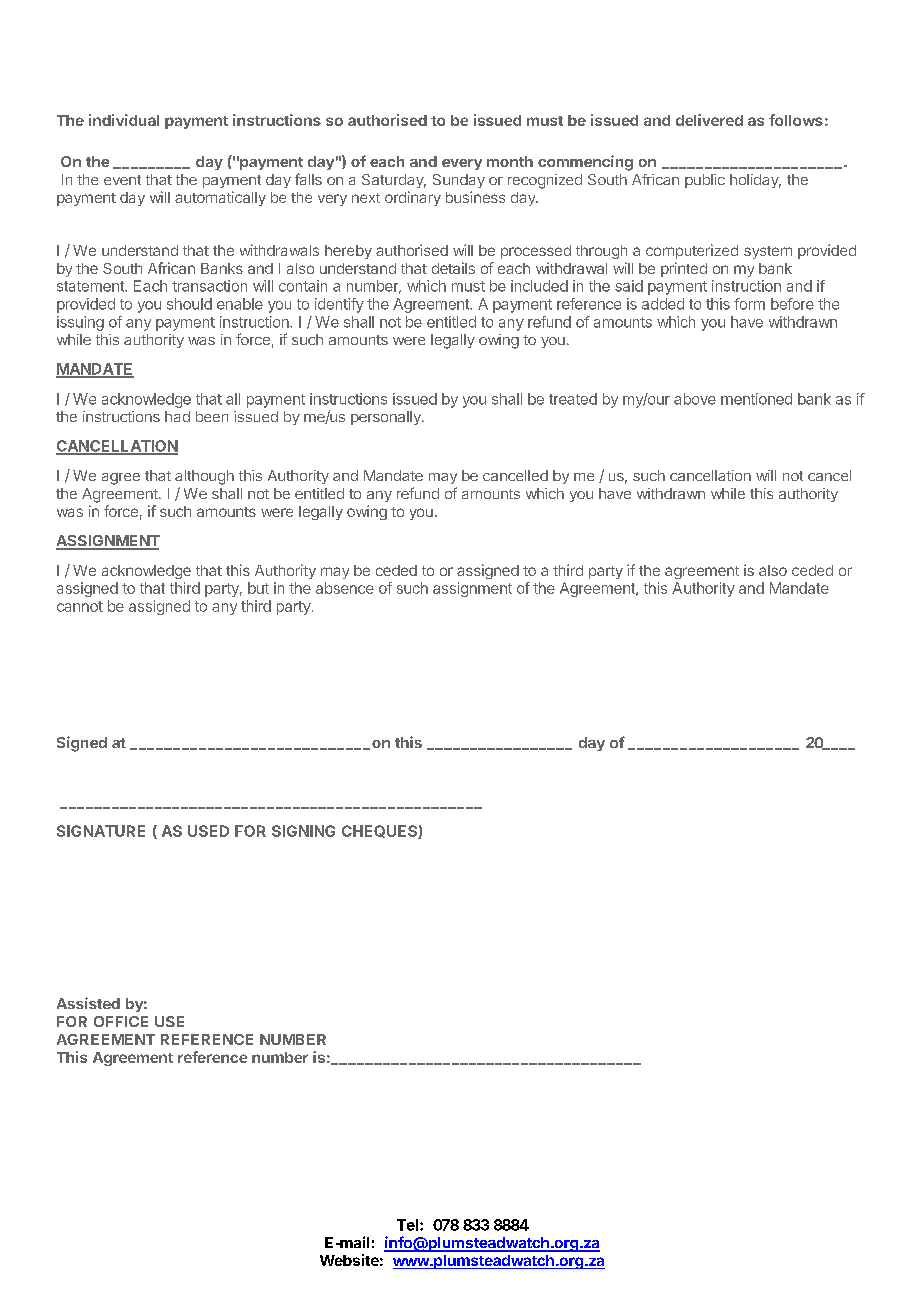 The height and width of the document is (1308, 924). Describe the element at coordinates (695, 399) in the document. I see `above` at that location.
